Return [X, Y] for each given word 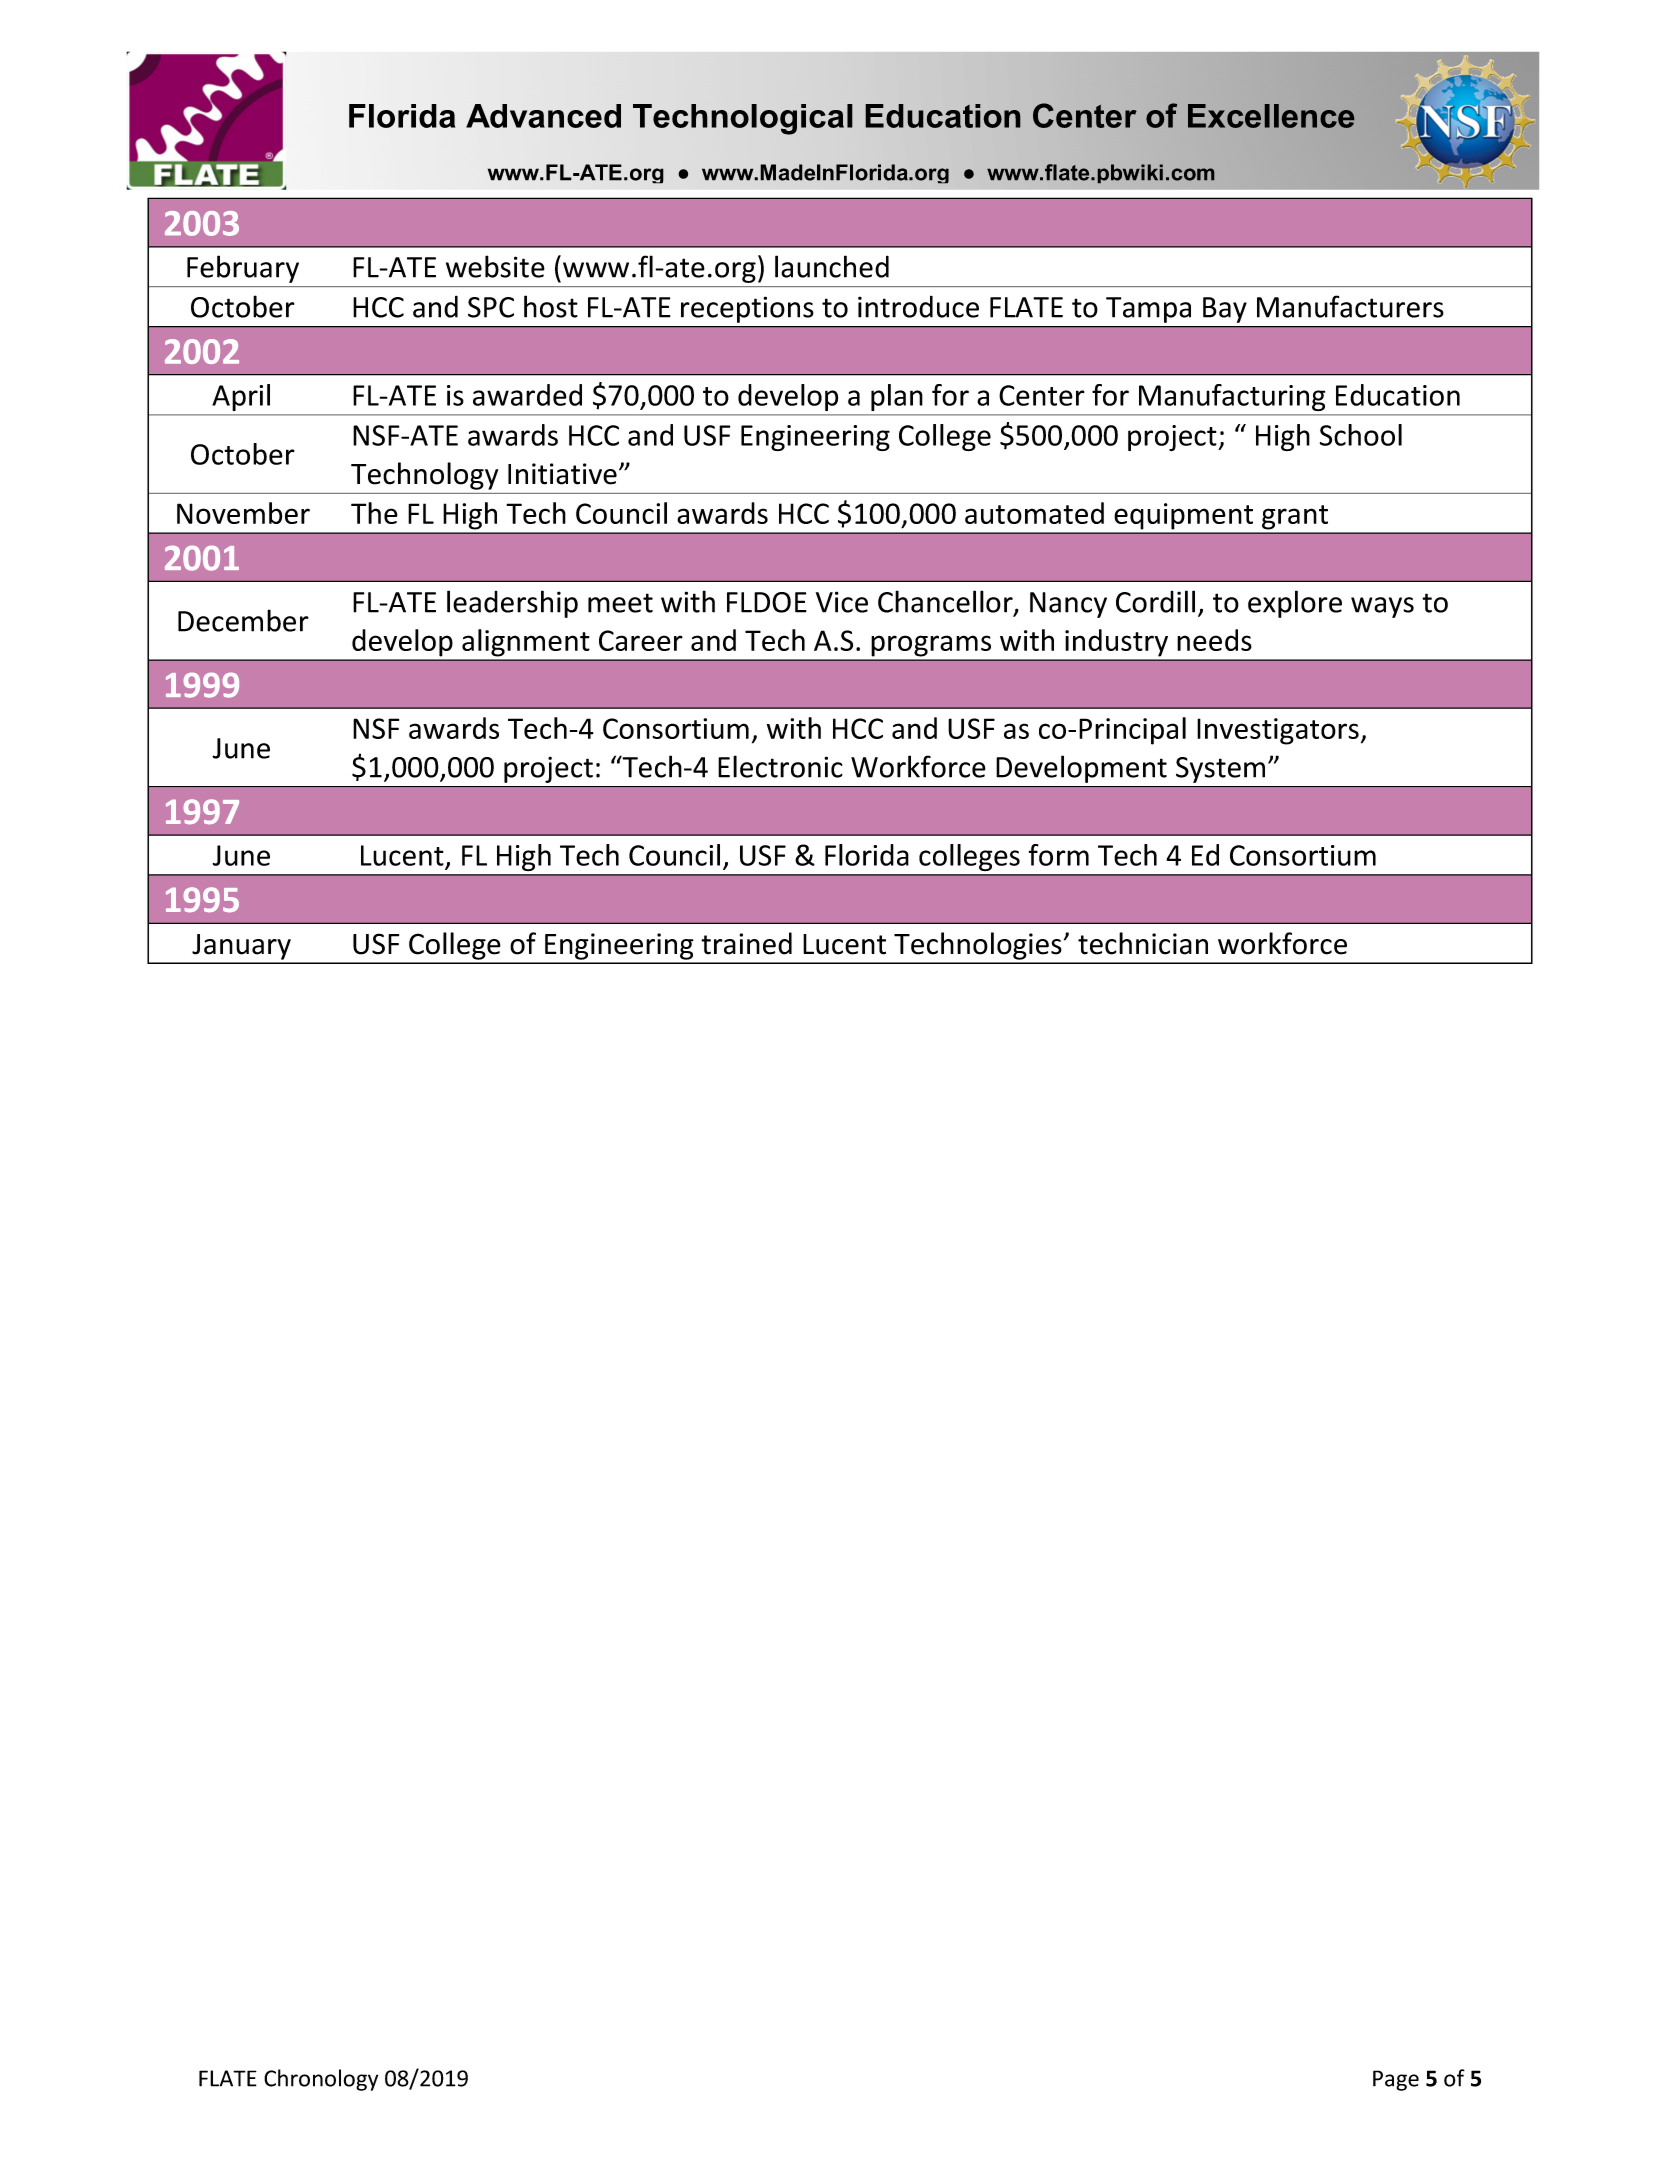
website [495, 266]
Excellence [1271, 116]
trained [746, 943]
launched [832, 266]
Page [1396, 2080]
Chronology [321, 2080]
